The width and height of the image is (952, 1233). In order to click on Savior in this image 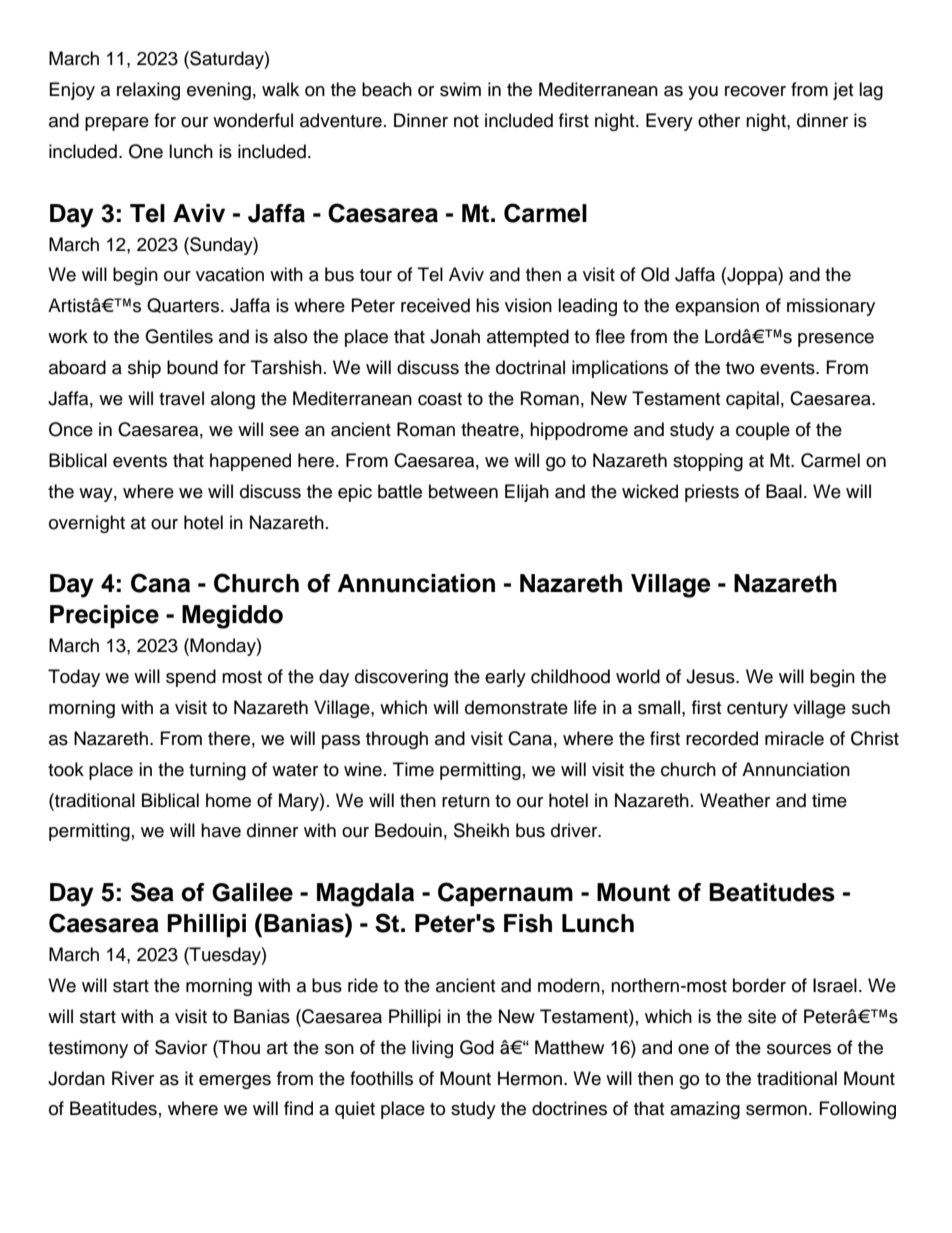, I will do `click(181, 1047)`.
